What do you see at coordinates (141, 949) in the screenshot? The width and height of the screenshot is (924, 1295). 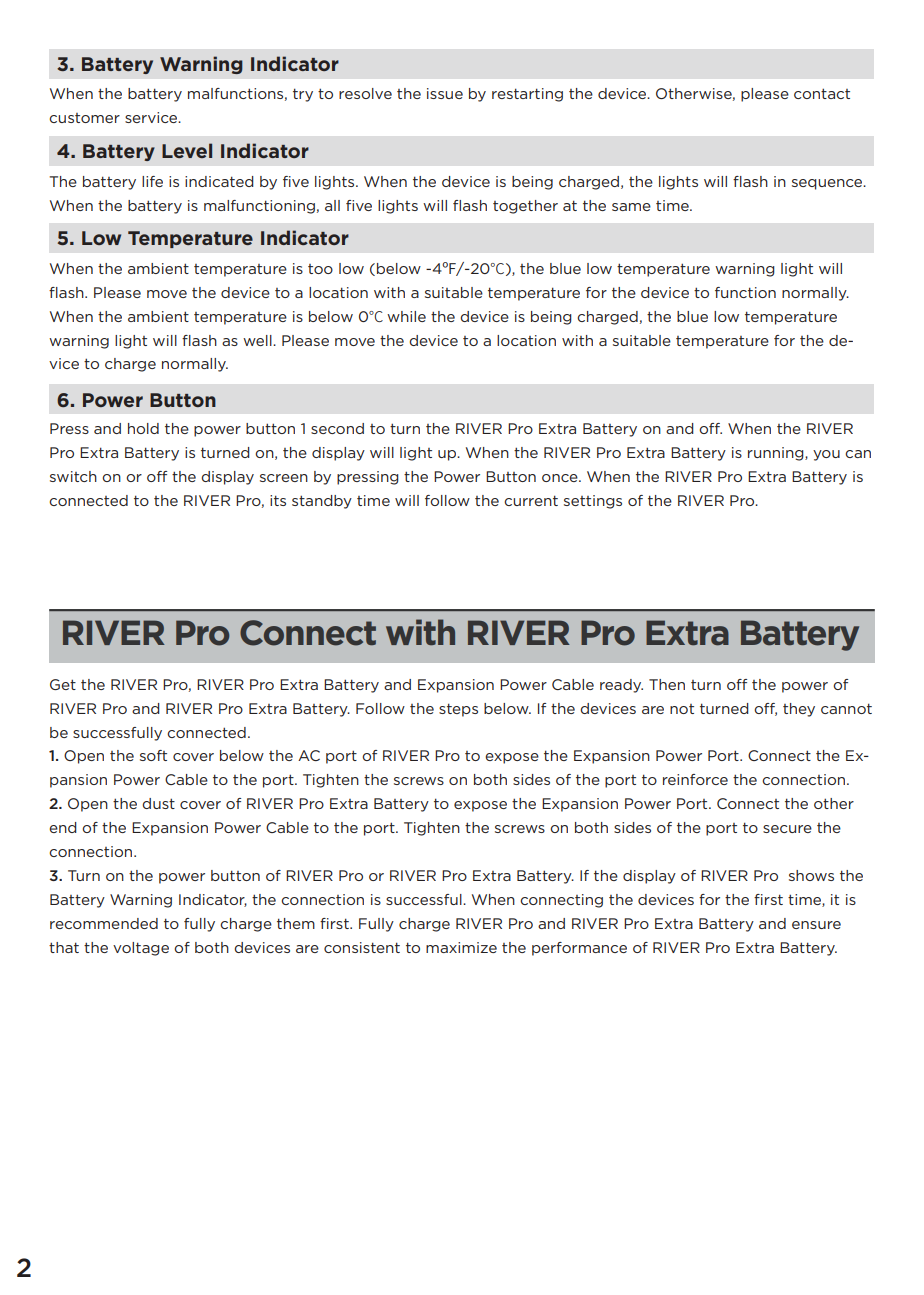 I see `voltage` at bounding box center [141, 949].
